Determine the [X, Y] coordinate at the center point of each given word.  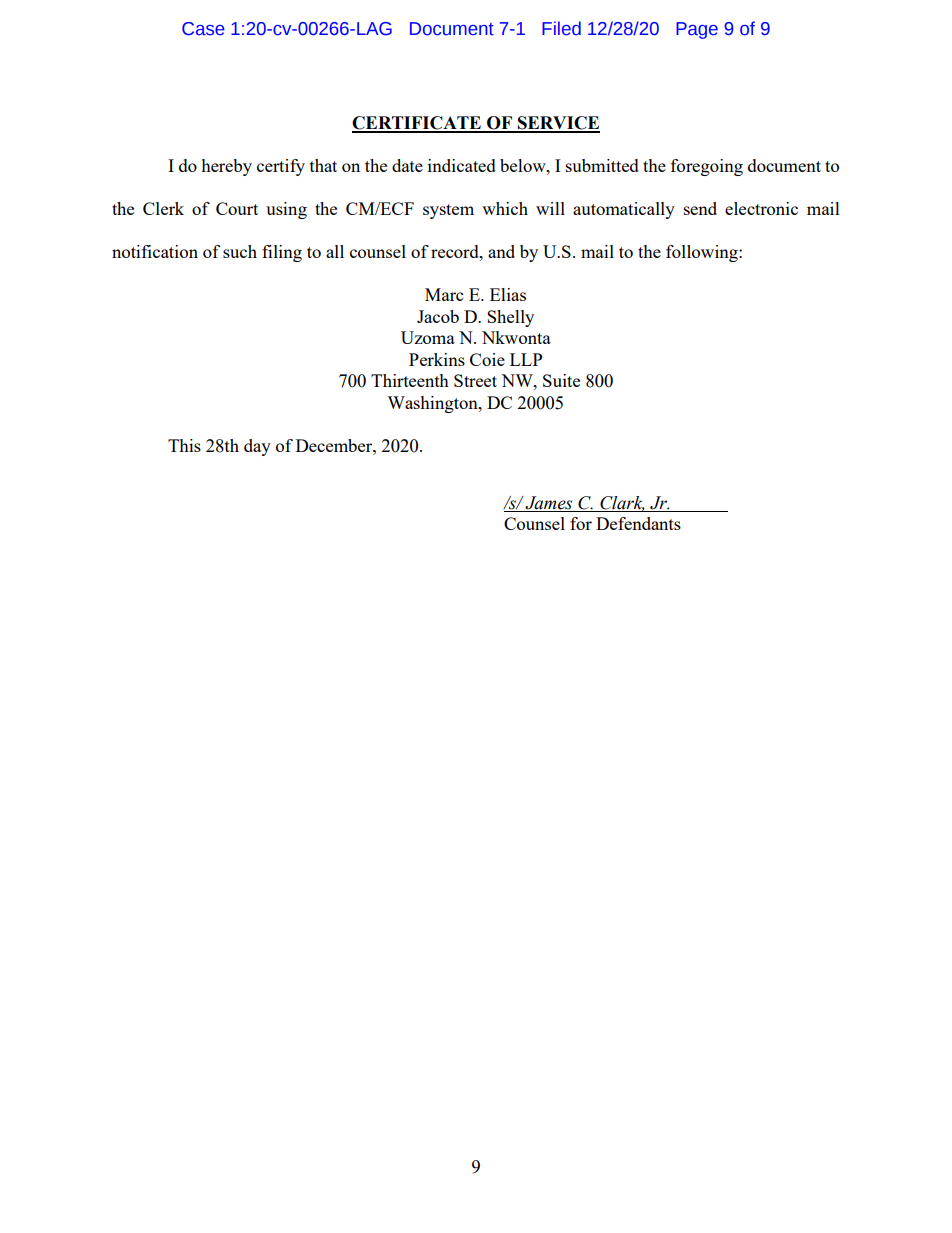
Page [697, 30]
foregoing [707, 167]
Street [475, 380]
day [257, 447]
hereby [226, 167]
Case [203, 29]
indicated [462, 165]
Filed [561, 28]
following [703, 253]
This [184, 445]
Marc [444, 294]
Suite [561, 380]
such [240, 251]
